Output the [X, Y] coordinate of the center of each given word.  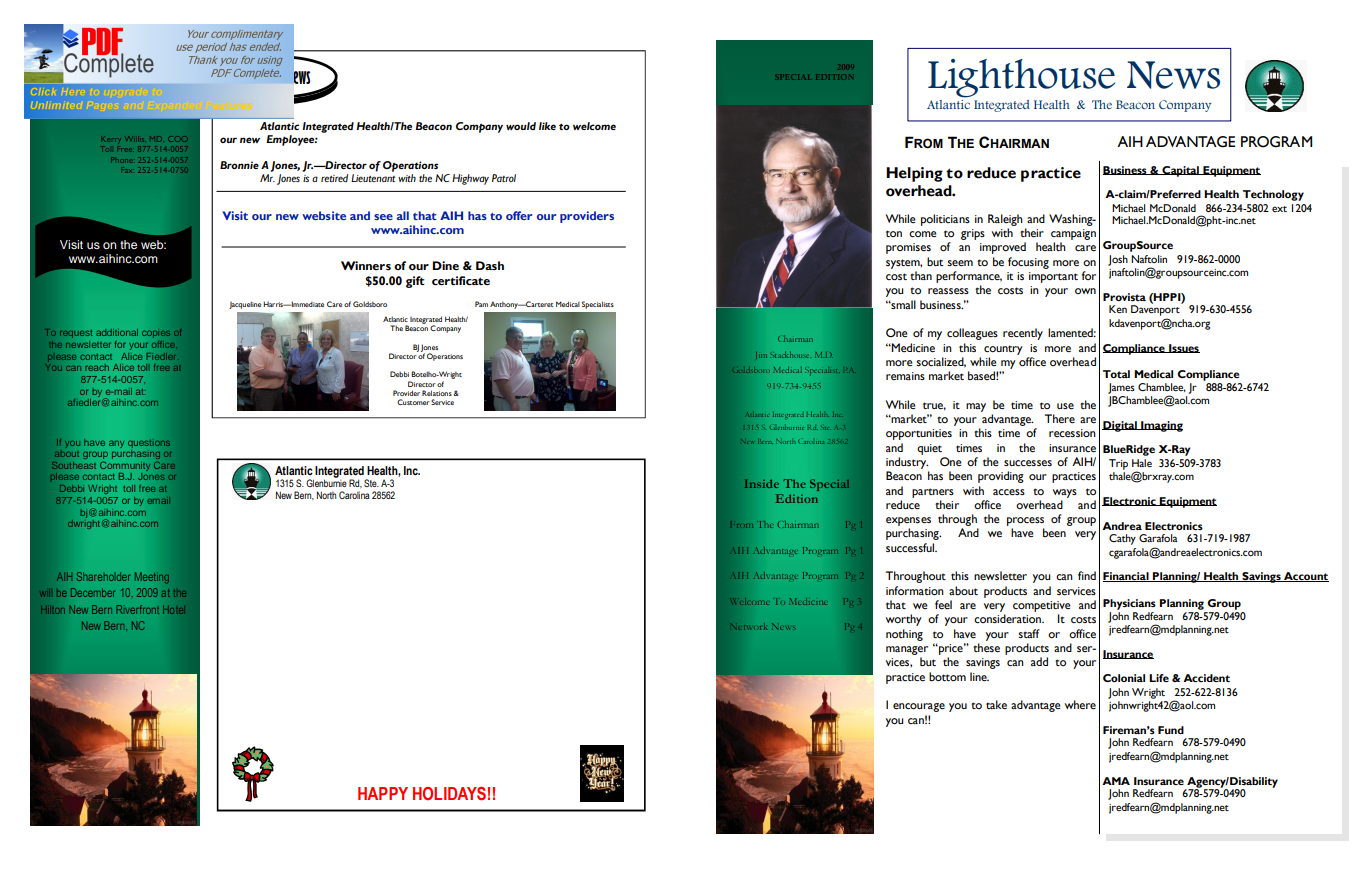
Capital [1180, 171]
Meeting [152, 578]
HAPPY [383, 793]
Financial [1127, 577]
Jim [761, 355]
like [547, 126]
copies [156, 334]
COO [178, 139]
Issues [1183, 348]
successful [911, 547]
